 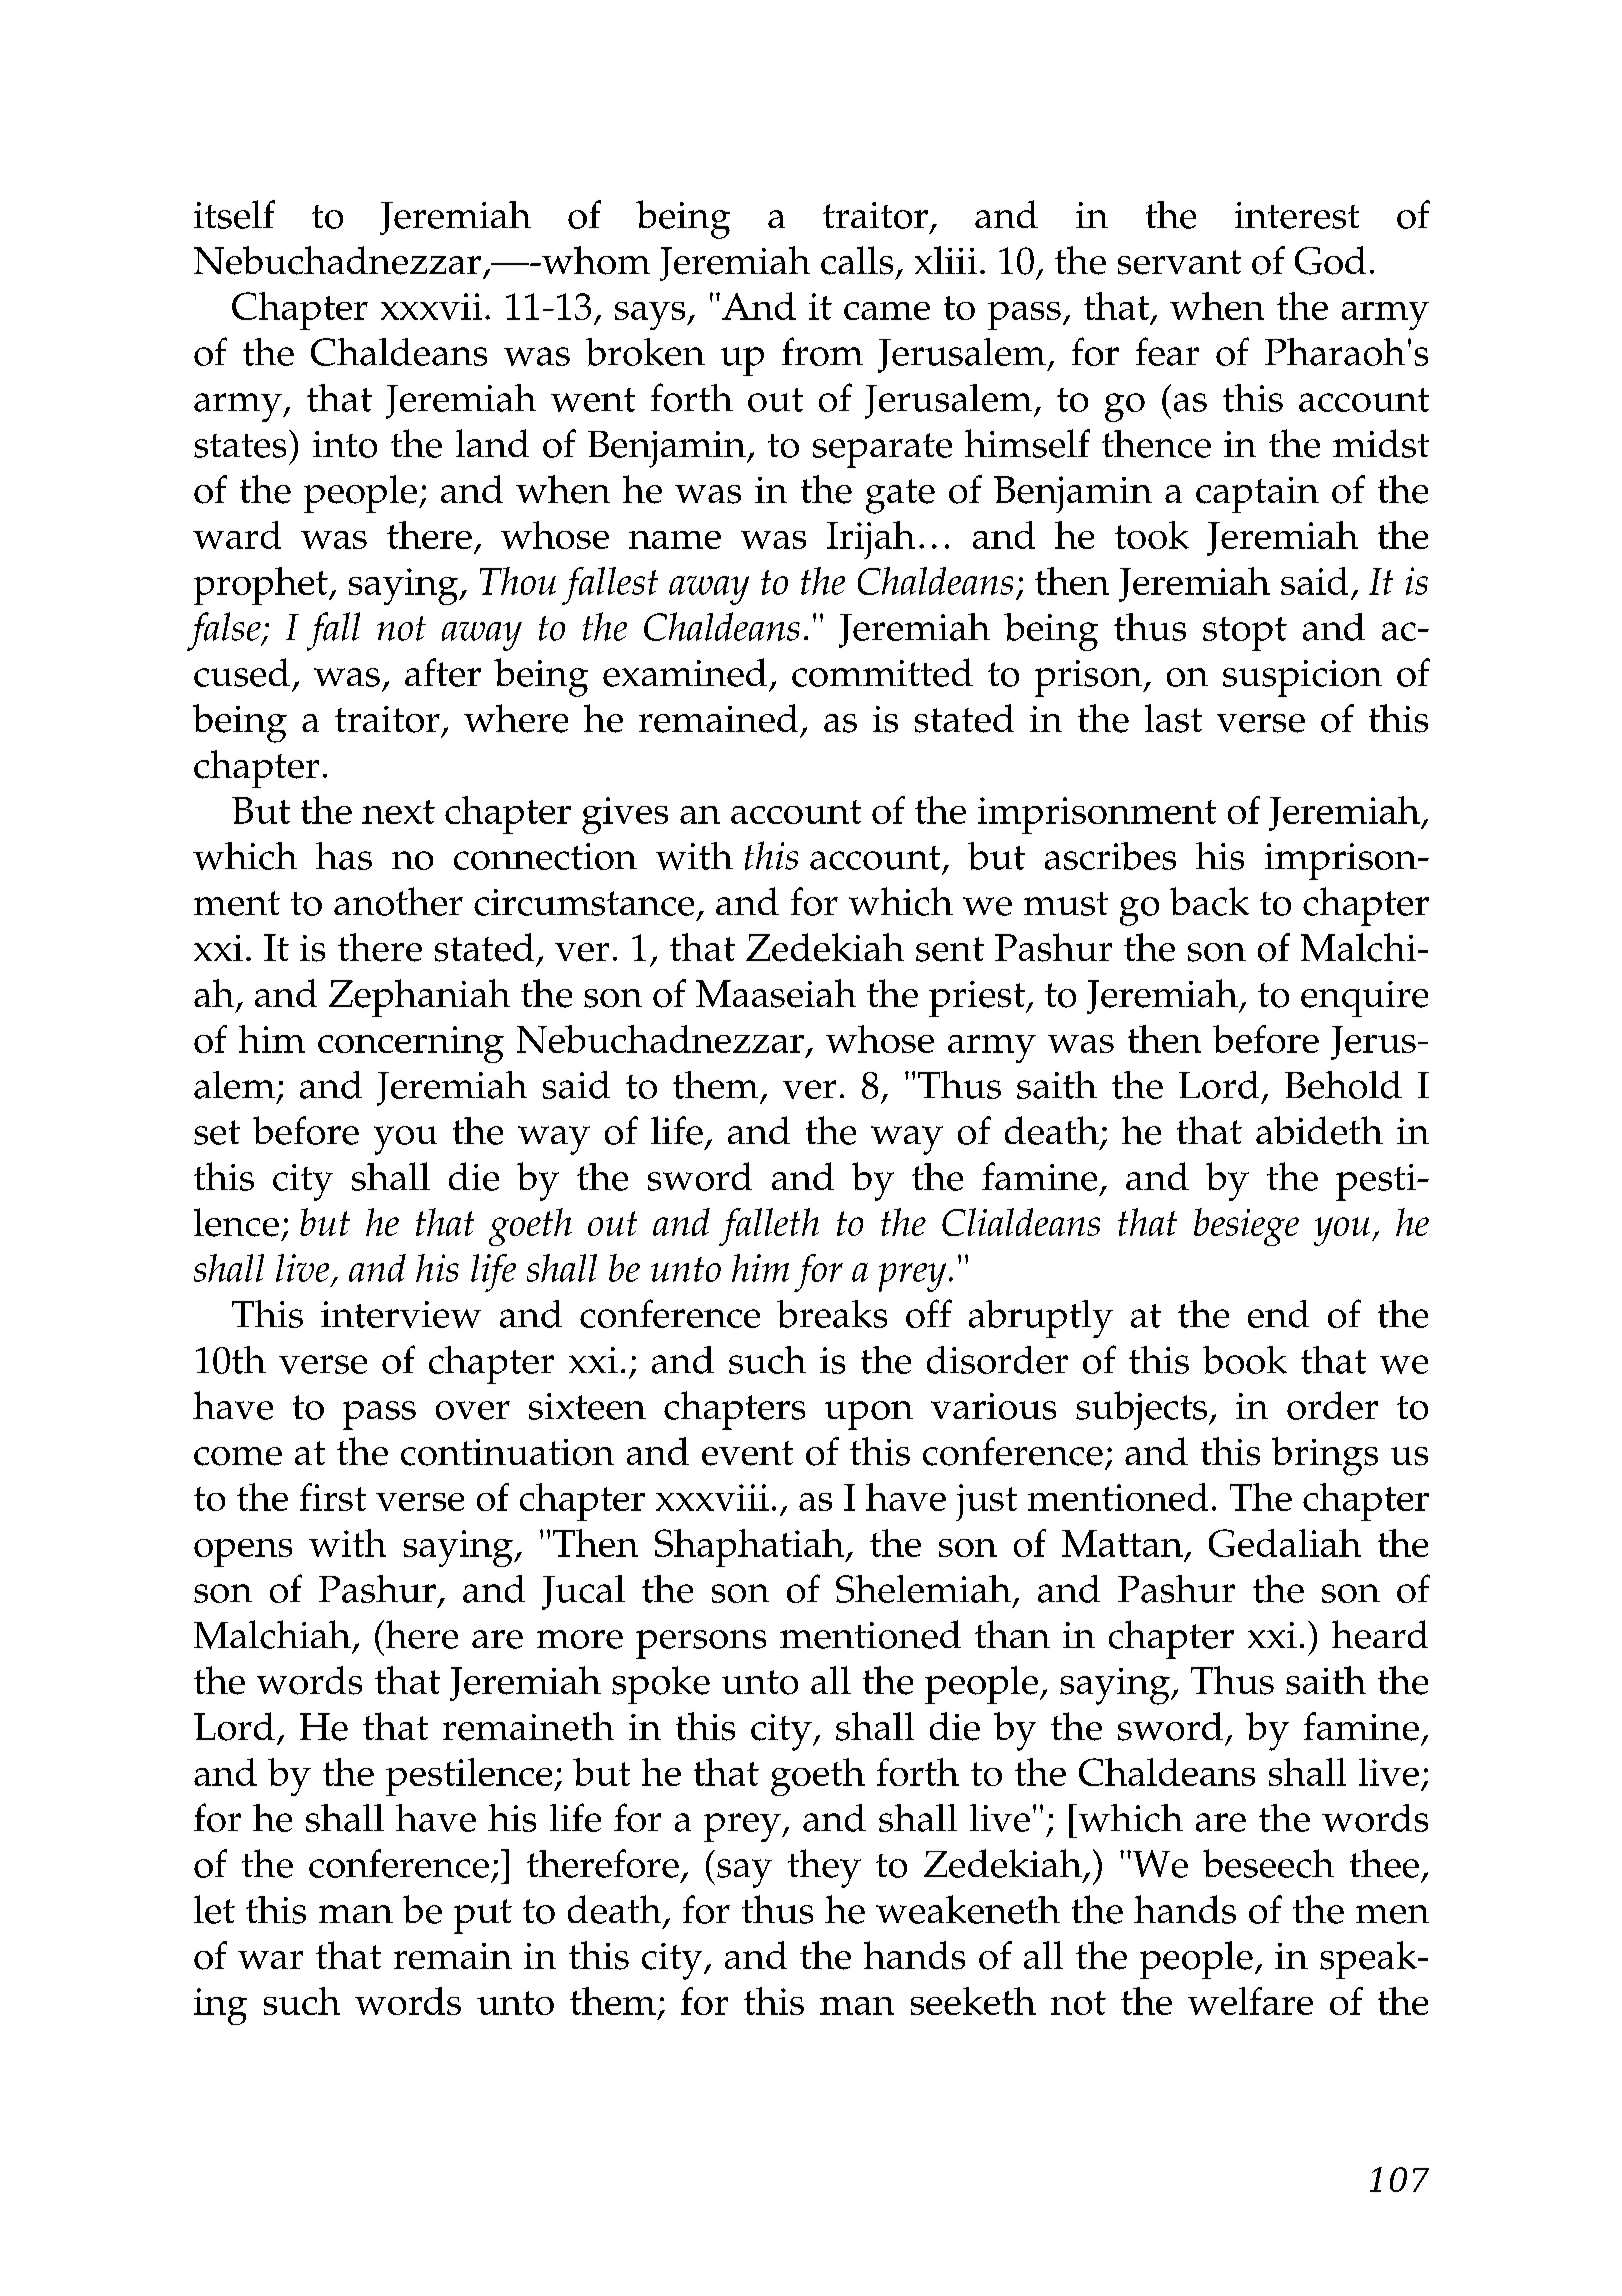 What do you see at coordinates (824, 1868) in the page?
I see `they` at bounding box center [824, 1868].
